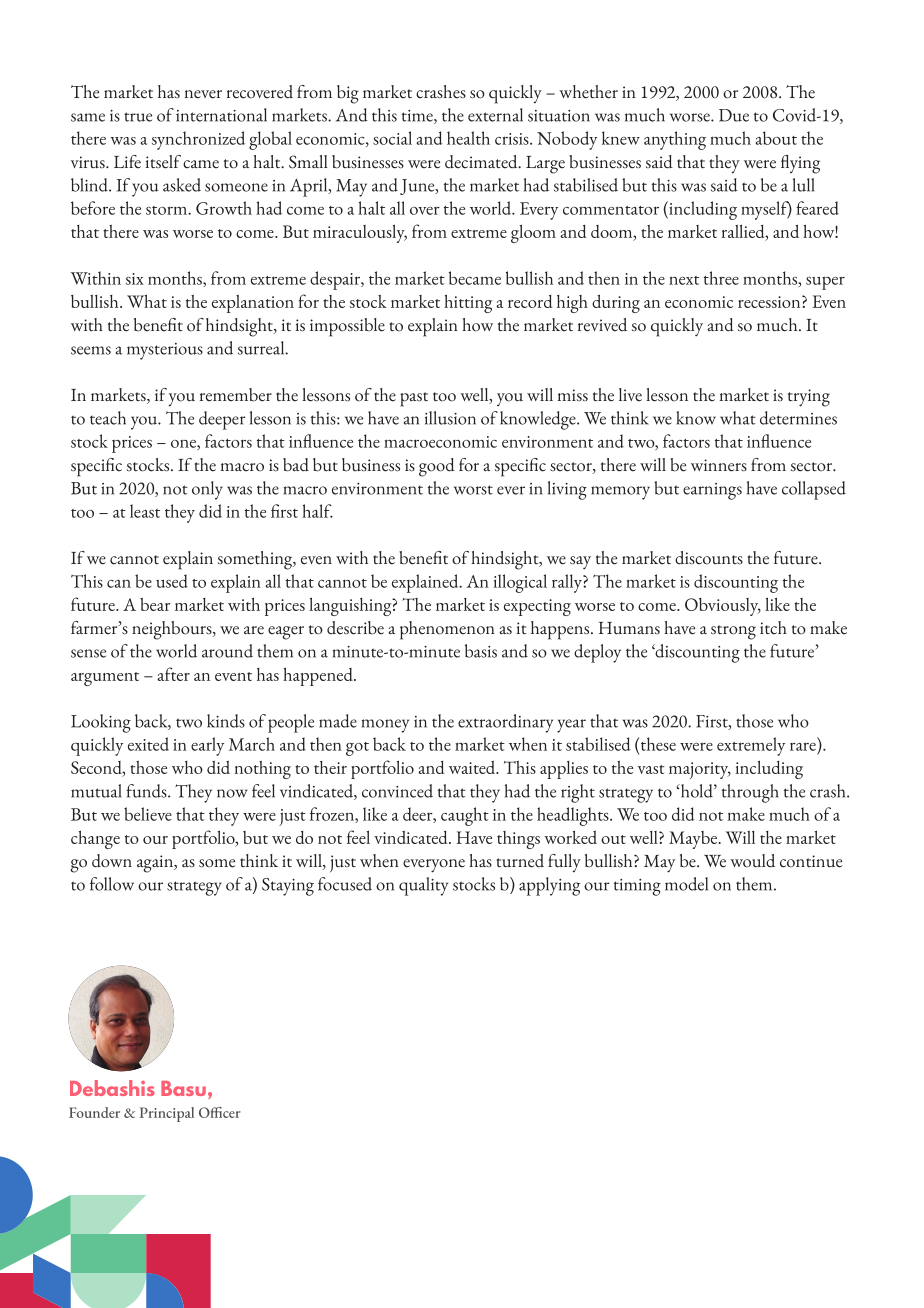 This screenshot has width=924, height=1308. What do you see at coordinates (473, 767) in the screenshot?
I see `waited` at bounding box center [473, 767].
